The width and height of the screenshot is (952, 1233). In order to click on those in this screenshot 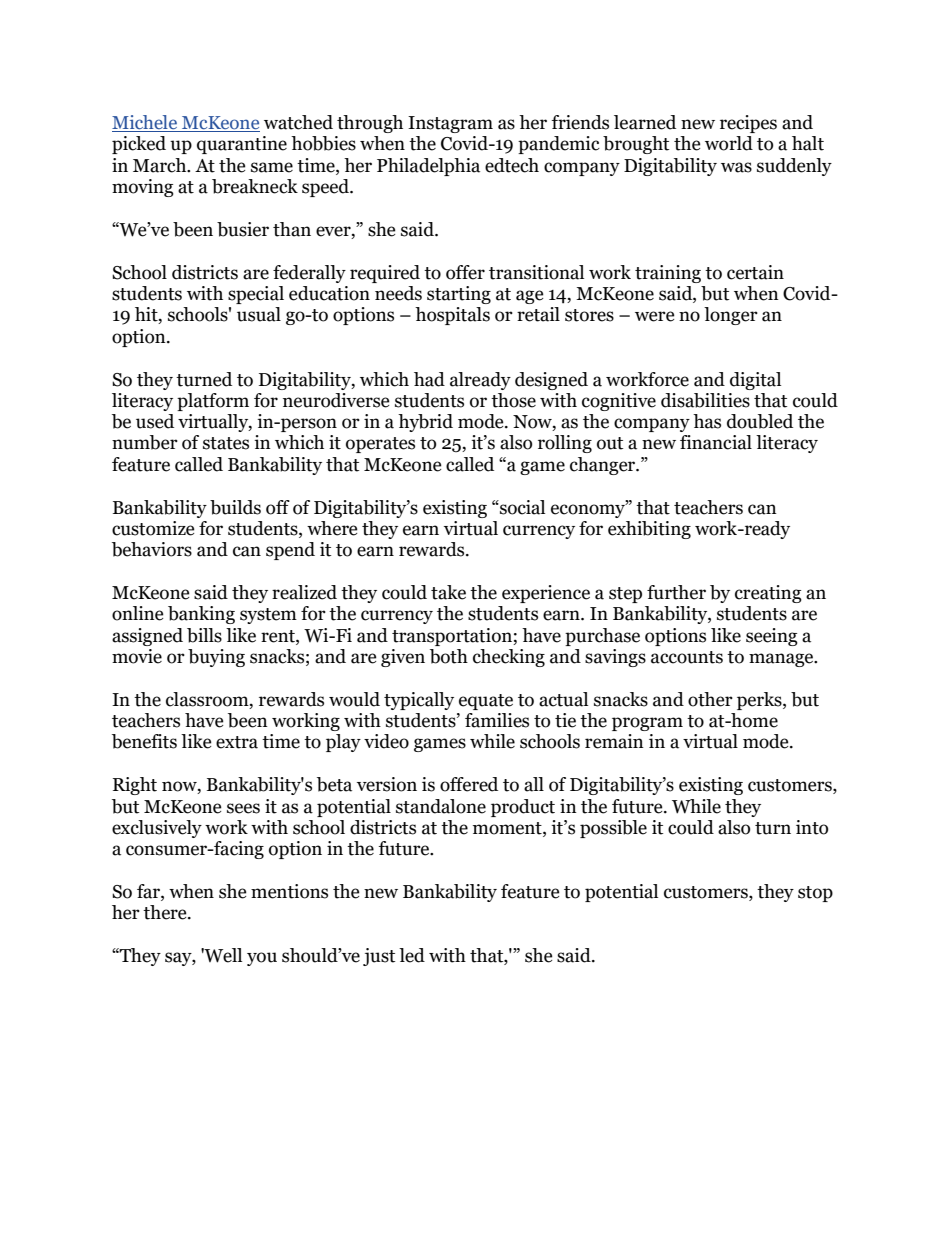, I will do `click(513, 400)`.
